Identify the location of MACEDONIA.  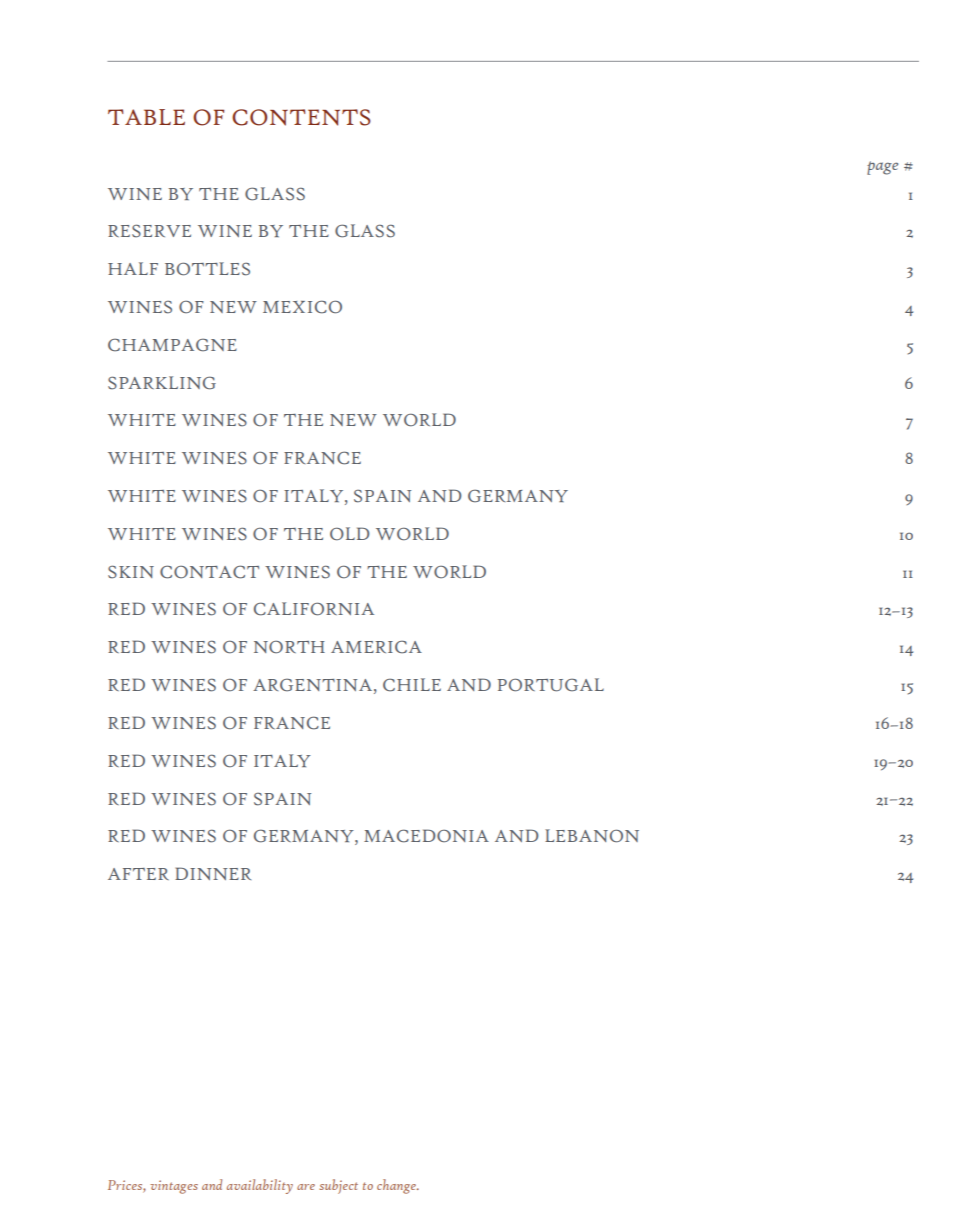
(426, 836).
